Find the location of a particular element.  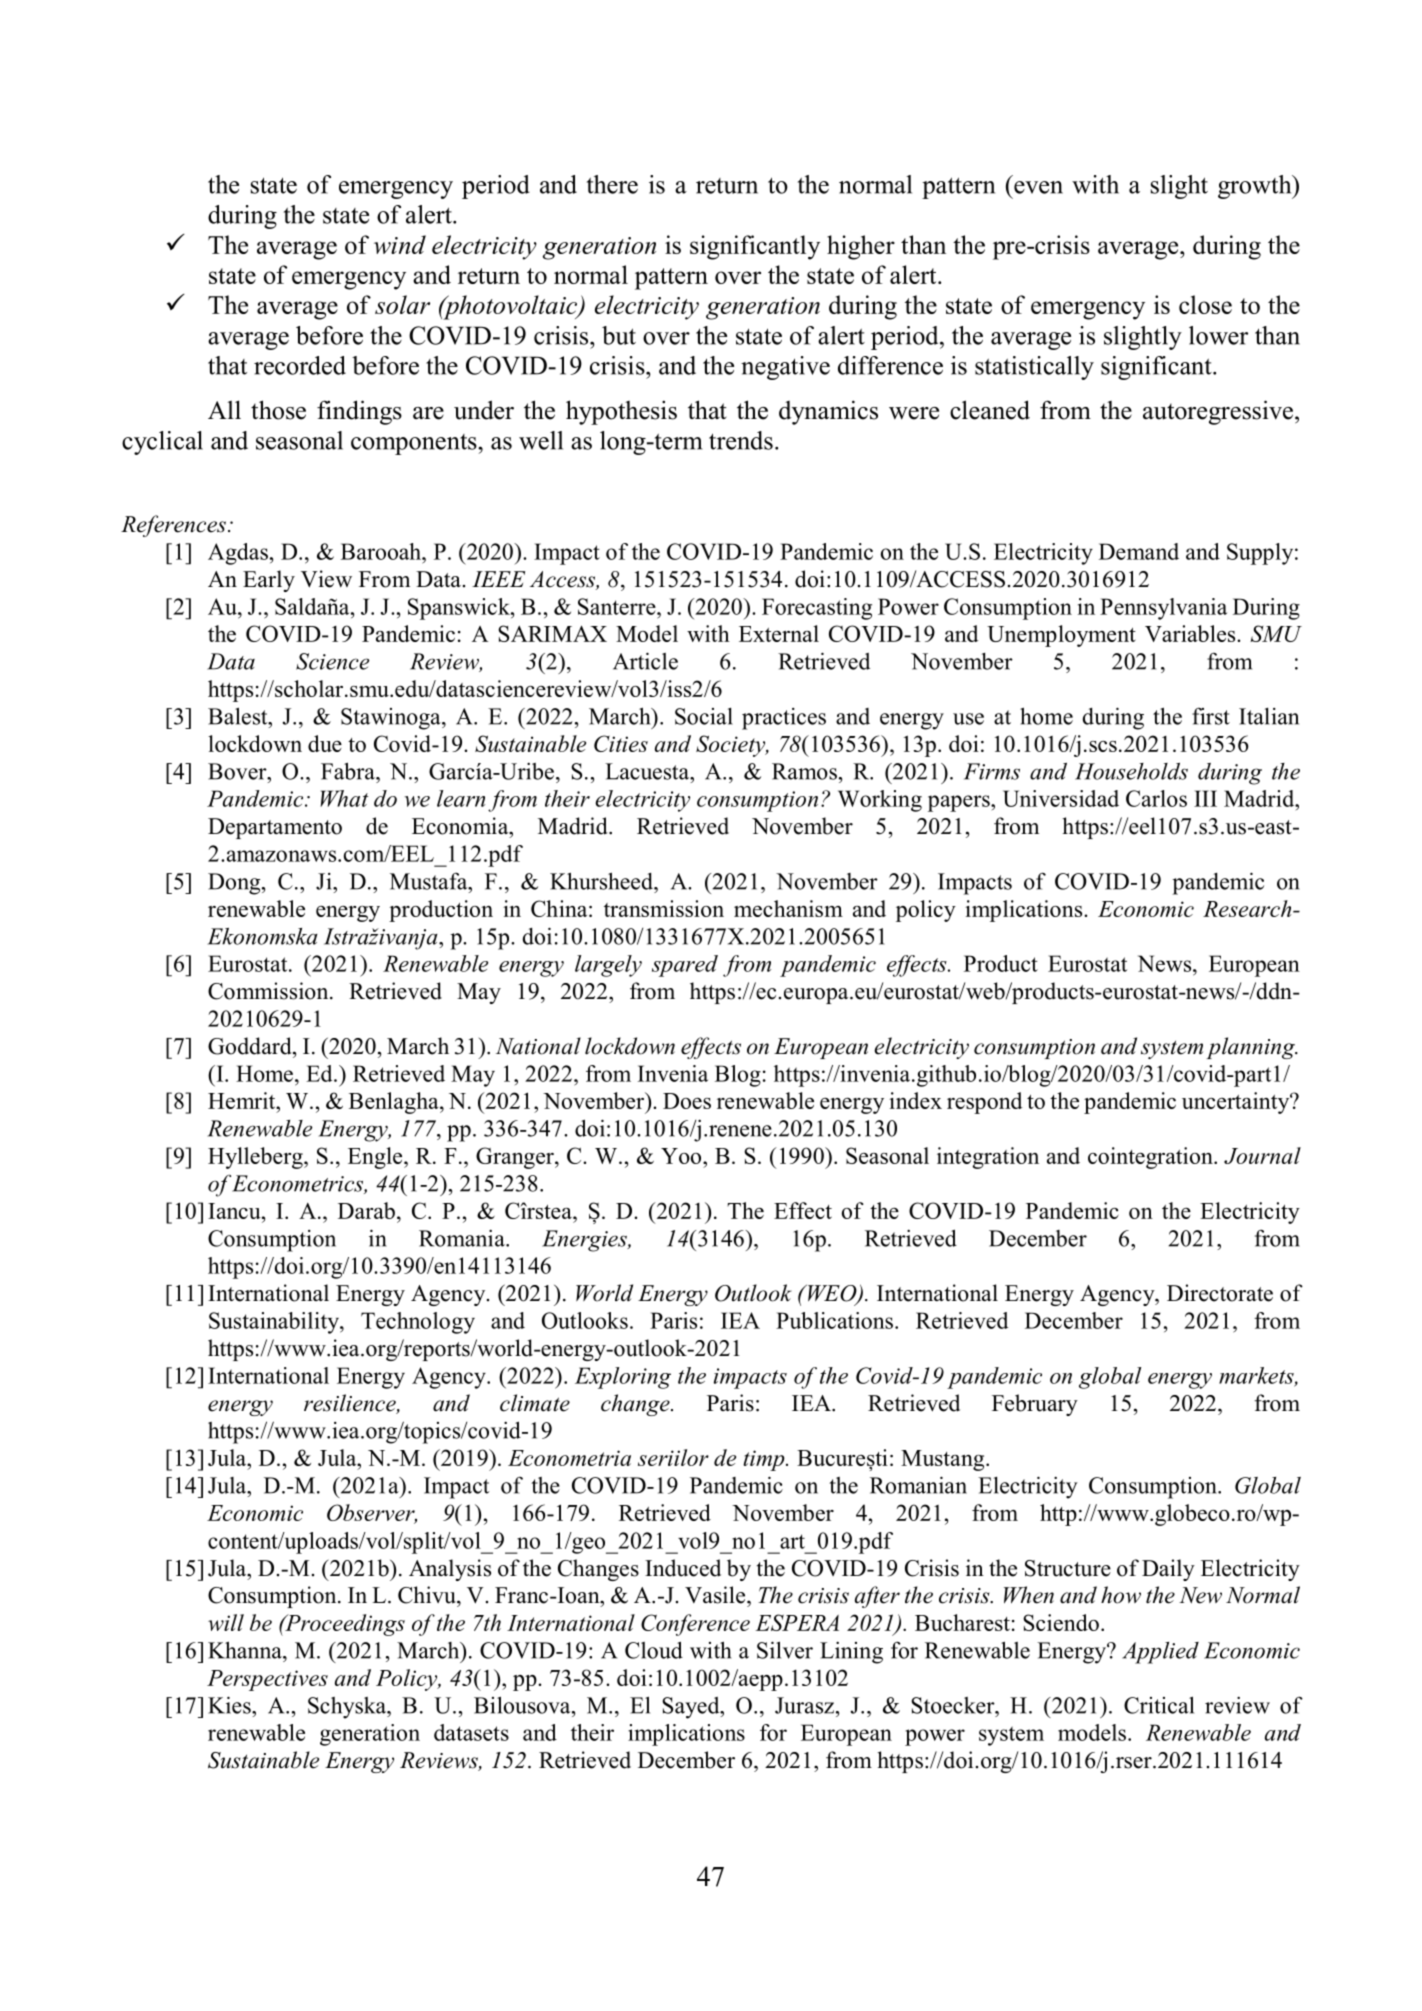

due is located at coordinates (325, 743).
